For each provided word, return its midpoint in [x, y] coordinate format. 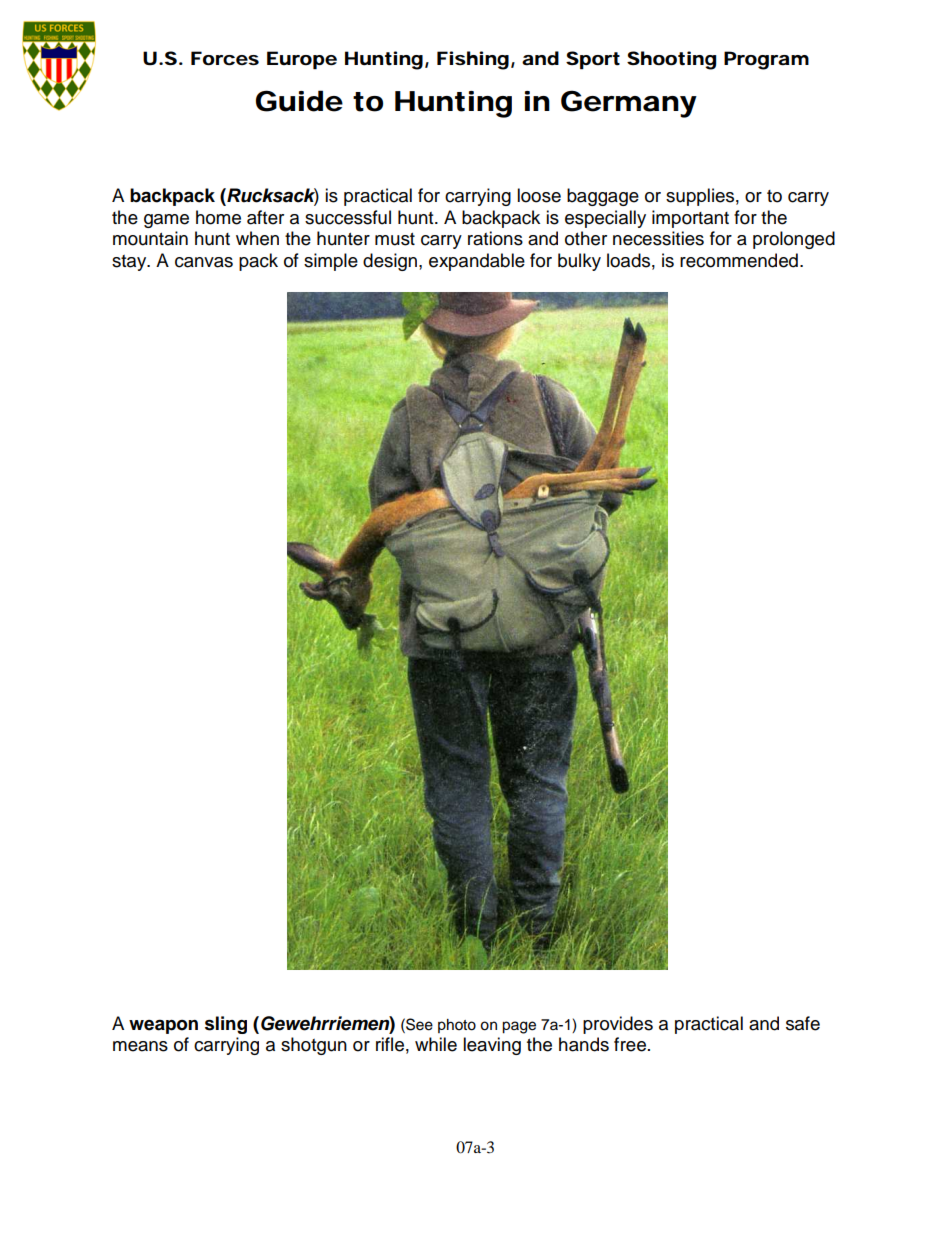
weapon [163, 1026]
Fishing [473, 60]
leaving [492, 1046]
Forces [225, 58]
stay [130, 263]
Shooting [671, 60]
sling [226, 1025]
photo [457, 1026]
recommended [739, 260]
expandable [477, 262]
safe [803, 1023]
